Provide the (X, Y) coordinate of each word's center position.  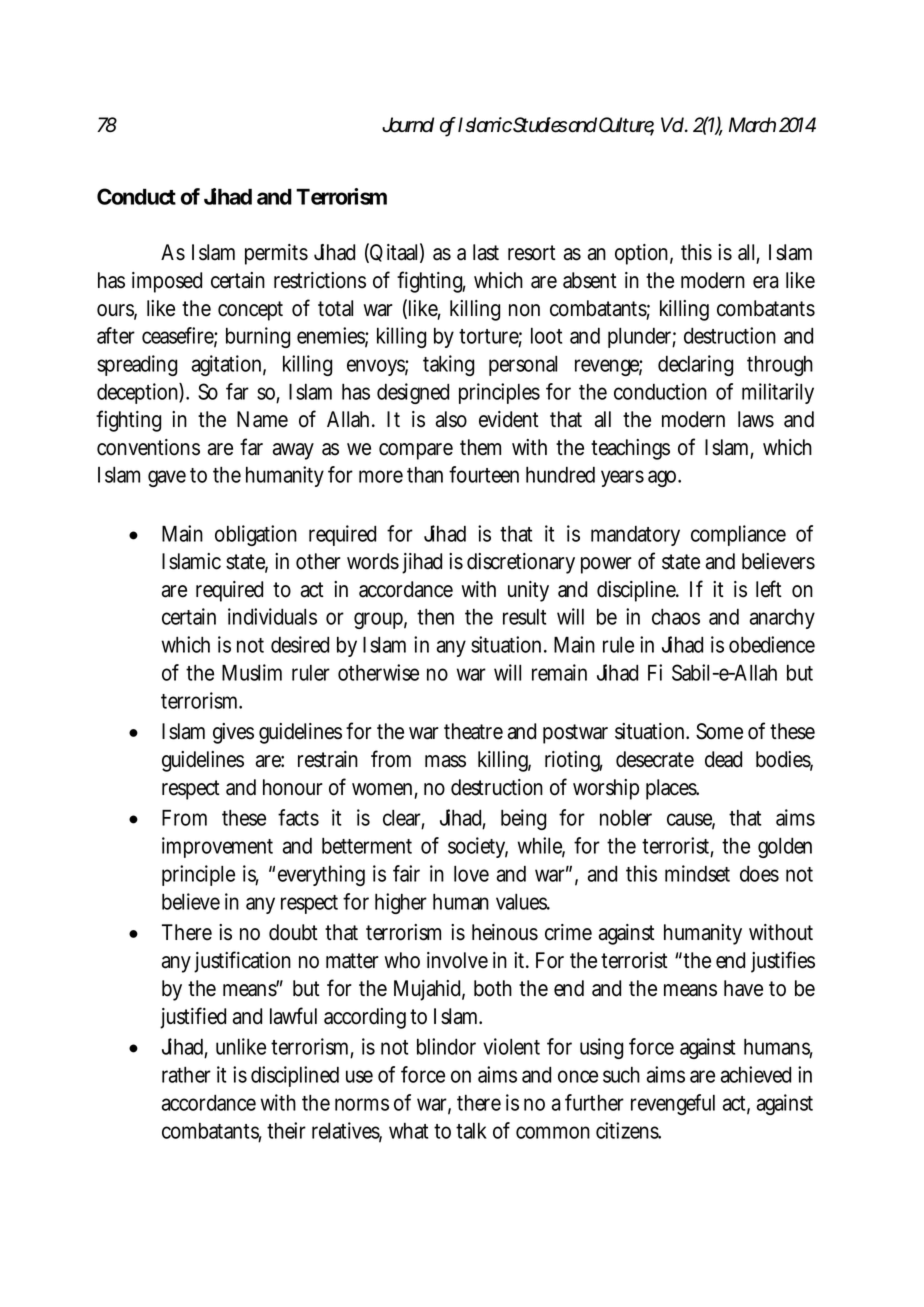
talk (471, 1131)
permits (276, 254)
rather (186, 1074)
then (435, 616)
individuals (272, 616)
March (752, 125)
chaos (676, 616)
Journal (408, 125)
